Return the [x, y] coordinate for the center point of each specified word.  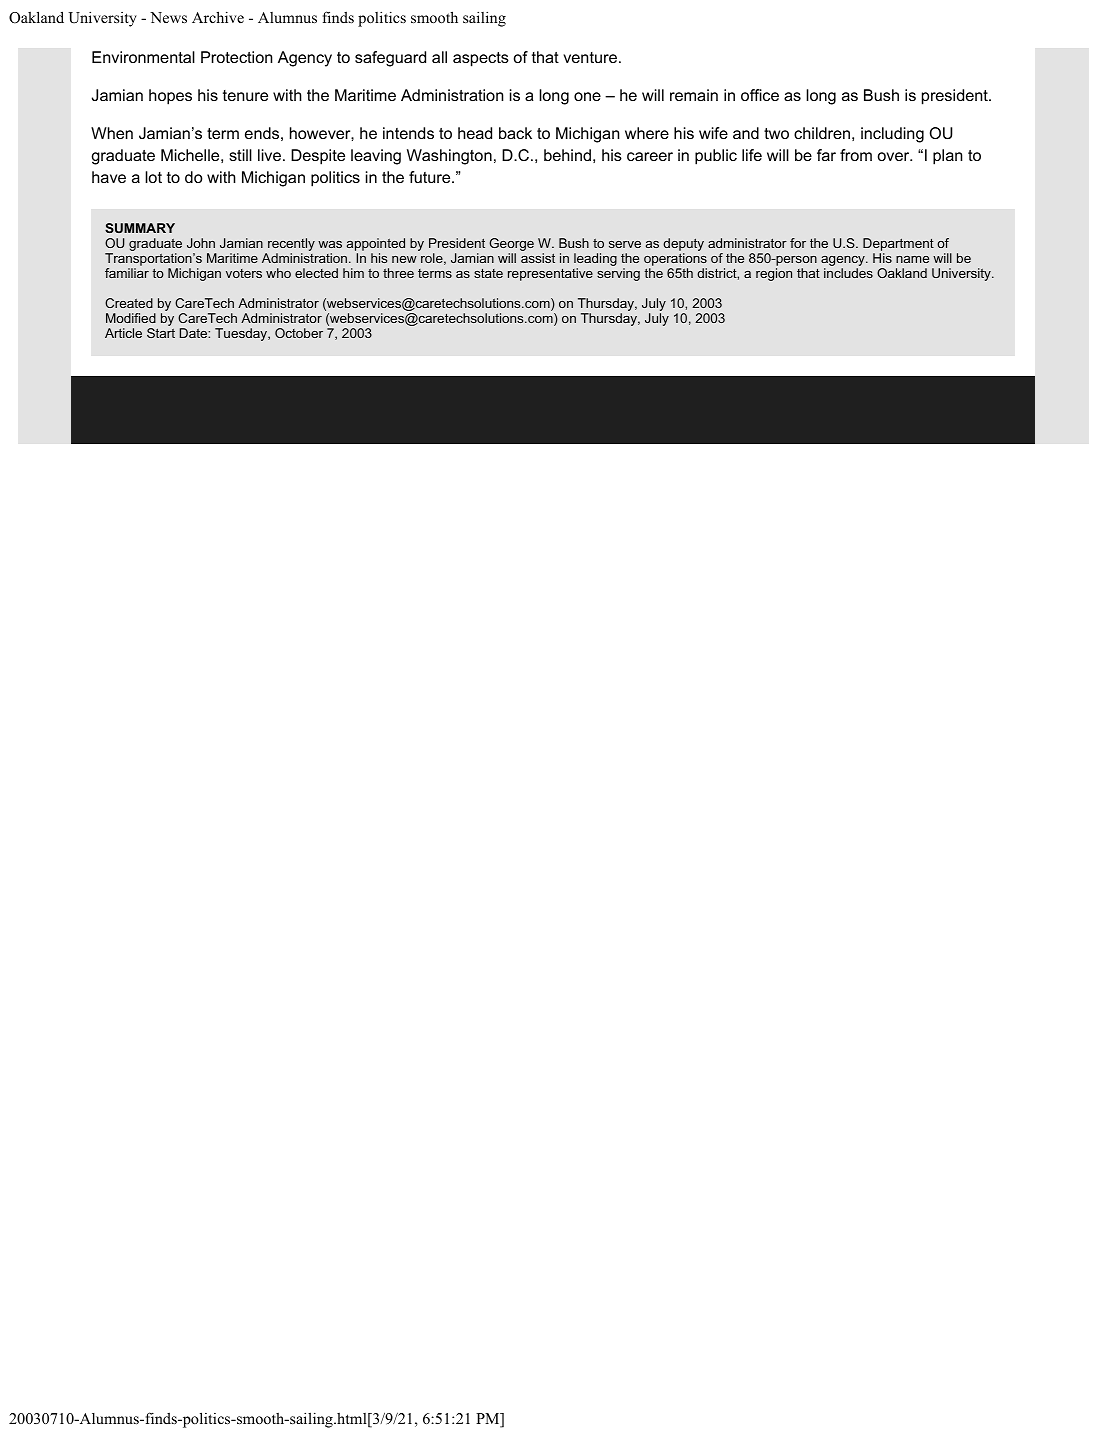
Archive [218, 17]
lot [153, 177]
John [201, 243]
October [299, 333]
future [431, 177]
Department [898, 246]
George [511, 246]
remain [694, 95]
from [856, 155]
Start [161, 333]
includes [848, 273]
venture [590, 57]
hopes [170, 97]
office [760, 95]
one [587, 96]
